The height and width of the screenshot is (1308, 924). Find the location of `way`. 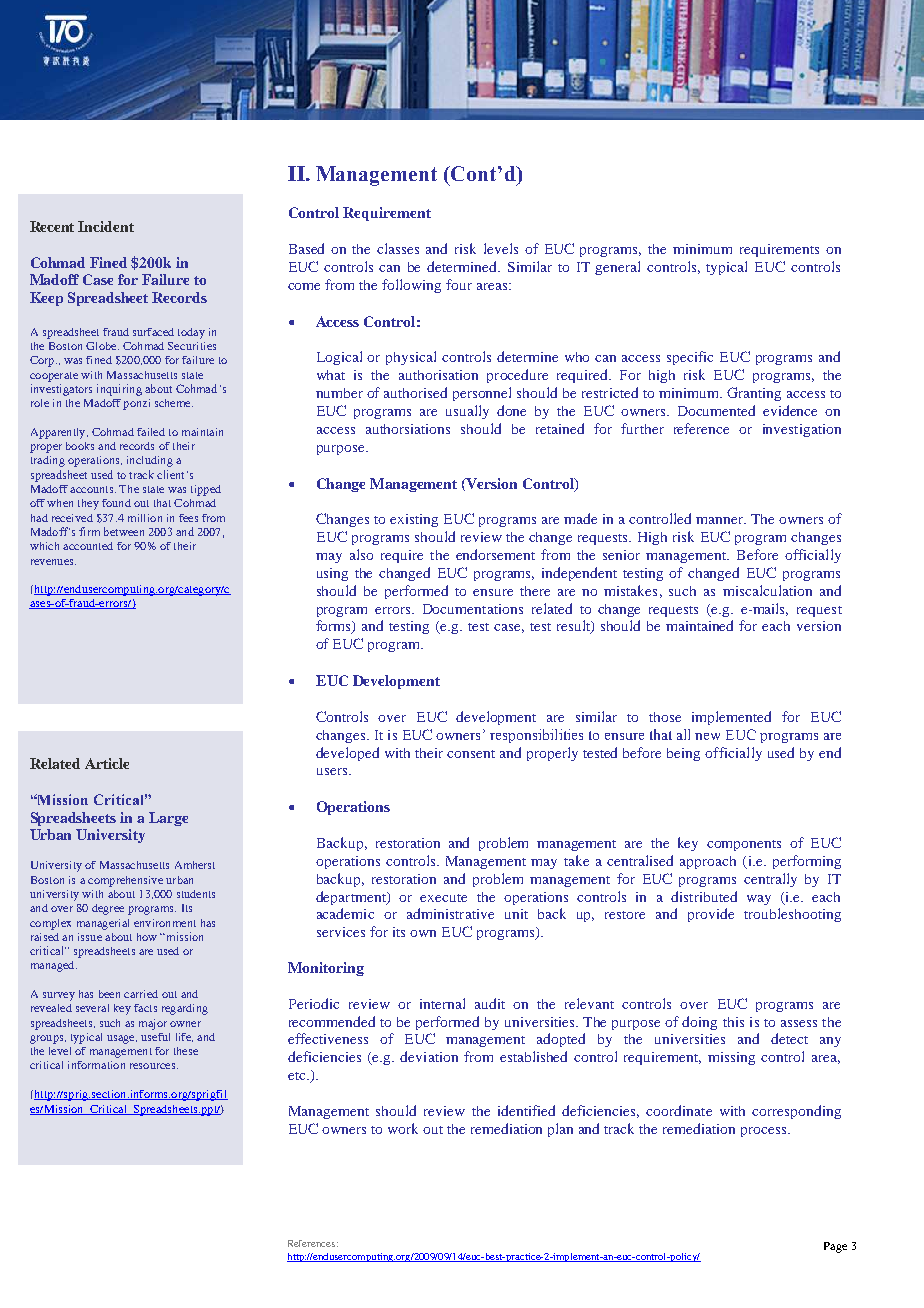

way is located at coordinates (759, 900).
